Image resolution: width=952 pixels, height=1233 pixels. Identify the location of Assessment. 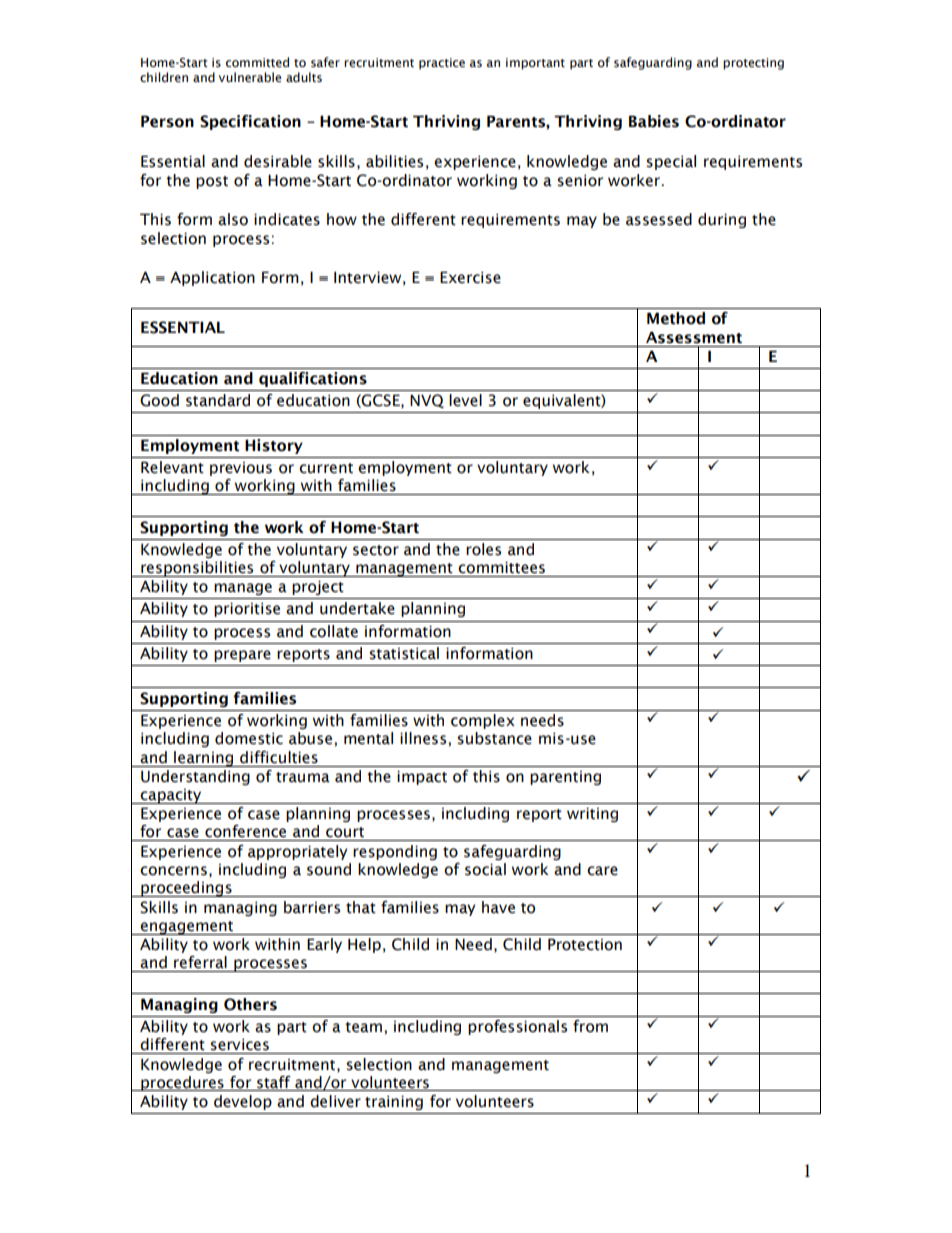
(694, 337).
